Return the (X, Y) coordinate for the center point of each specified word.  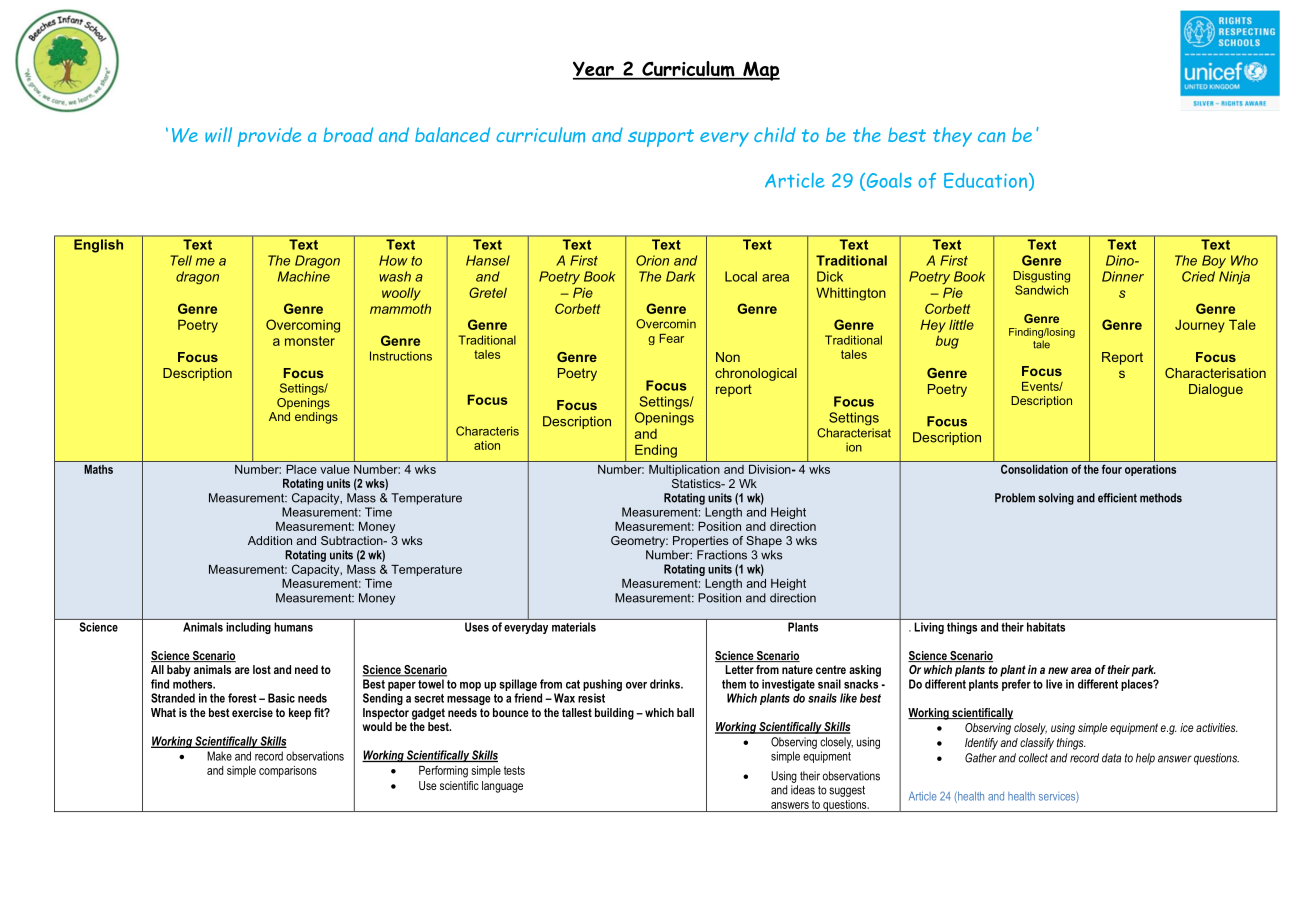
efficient (1117, 498)
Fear (672, 338)
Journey (1200, 326)
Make (219, 756)
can (991, 137)
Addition (270, 540)
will (218, 134)
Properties (700, 541)
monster (310, 341)
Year (594, 70)
